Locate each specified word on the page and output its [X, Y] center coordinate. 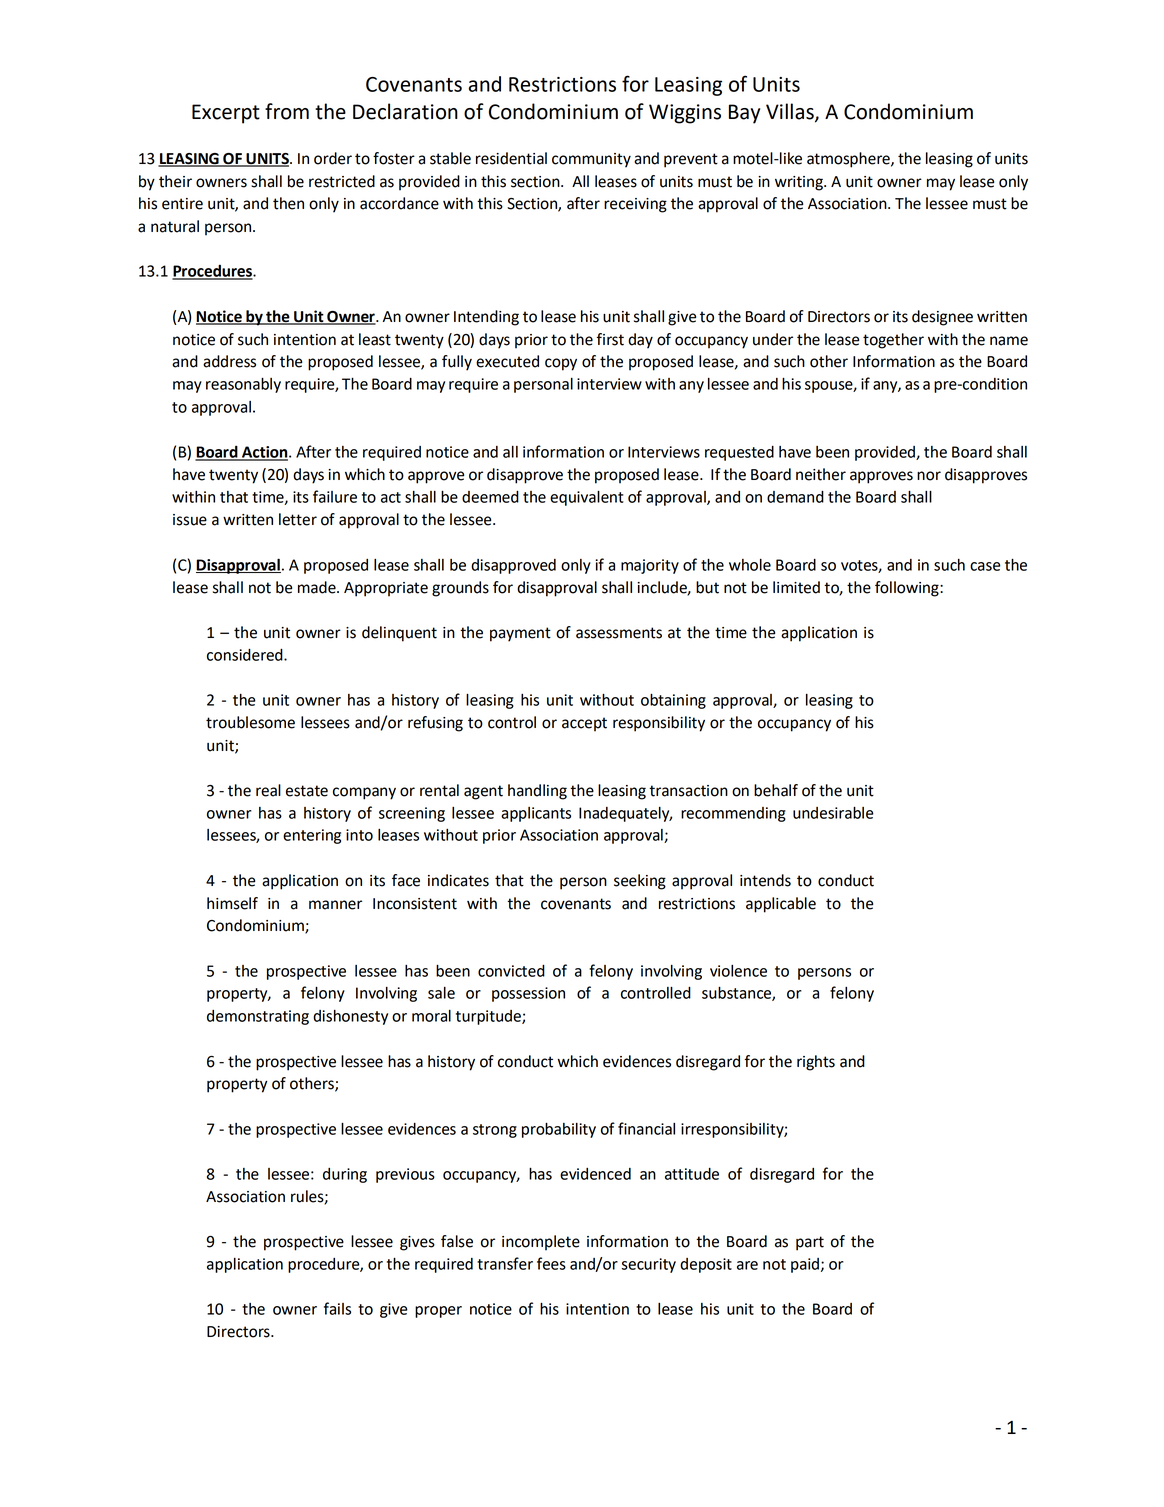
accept [584, 724]
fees [551, 1263]
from [287, 111]
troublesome [250, 722]
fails [337, 1308]
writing [800, 183]
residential [511, 158]
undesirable [833, 813]
